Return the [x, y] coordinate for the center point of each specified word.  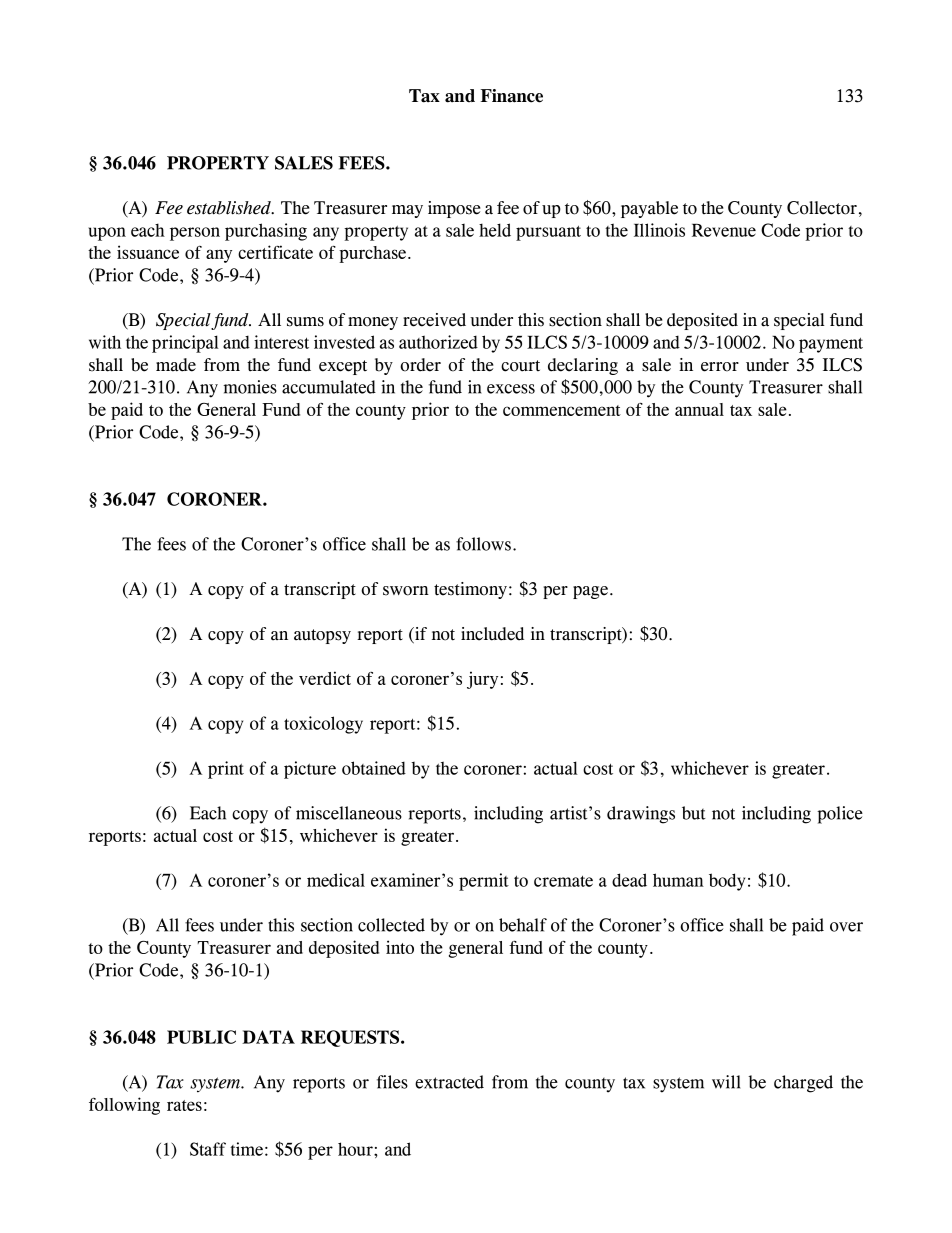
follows [483, 544]
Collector [822, 208]
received [434, 320]
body [727, 882]
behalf [523, 925]
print [226, 770]
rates [184, 1105]
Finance [511, 96]
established [230, 208]
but [694, 813]
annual [699, 409]
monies [250, 387]
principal [185, 344]
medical [336, 880]
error [720, 367]
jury [482, 680]
